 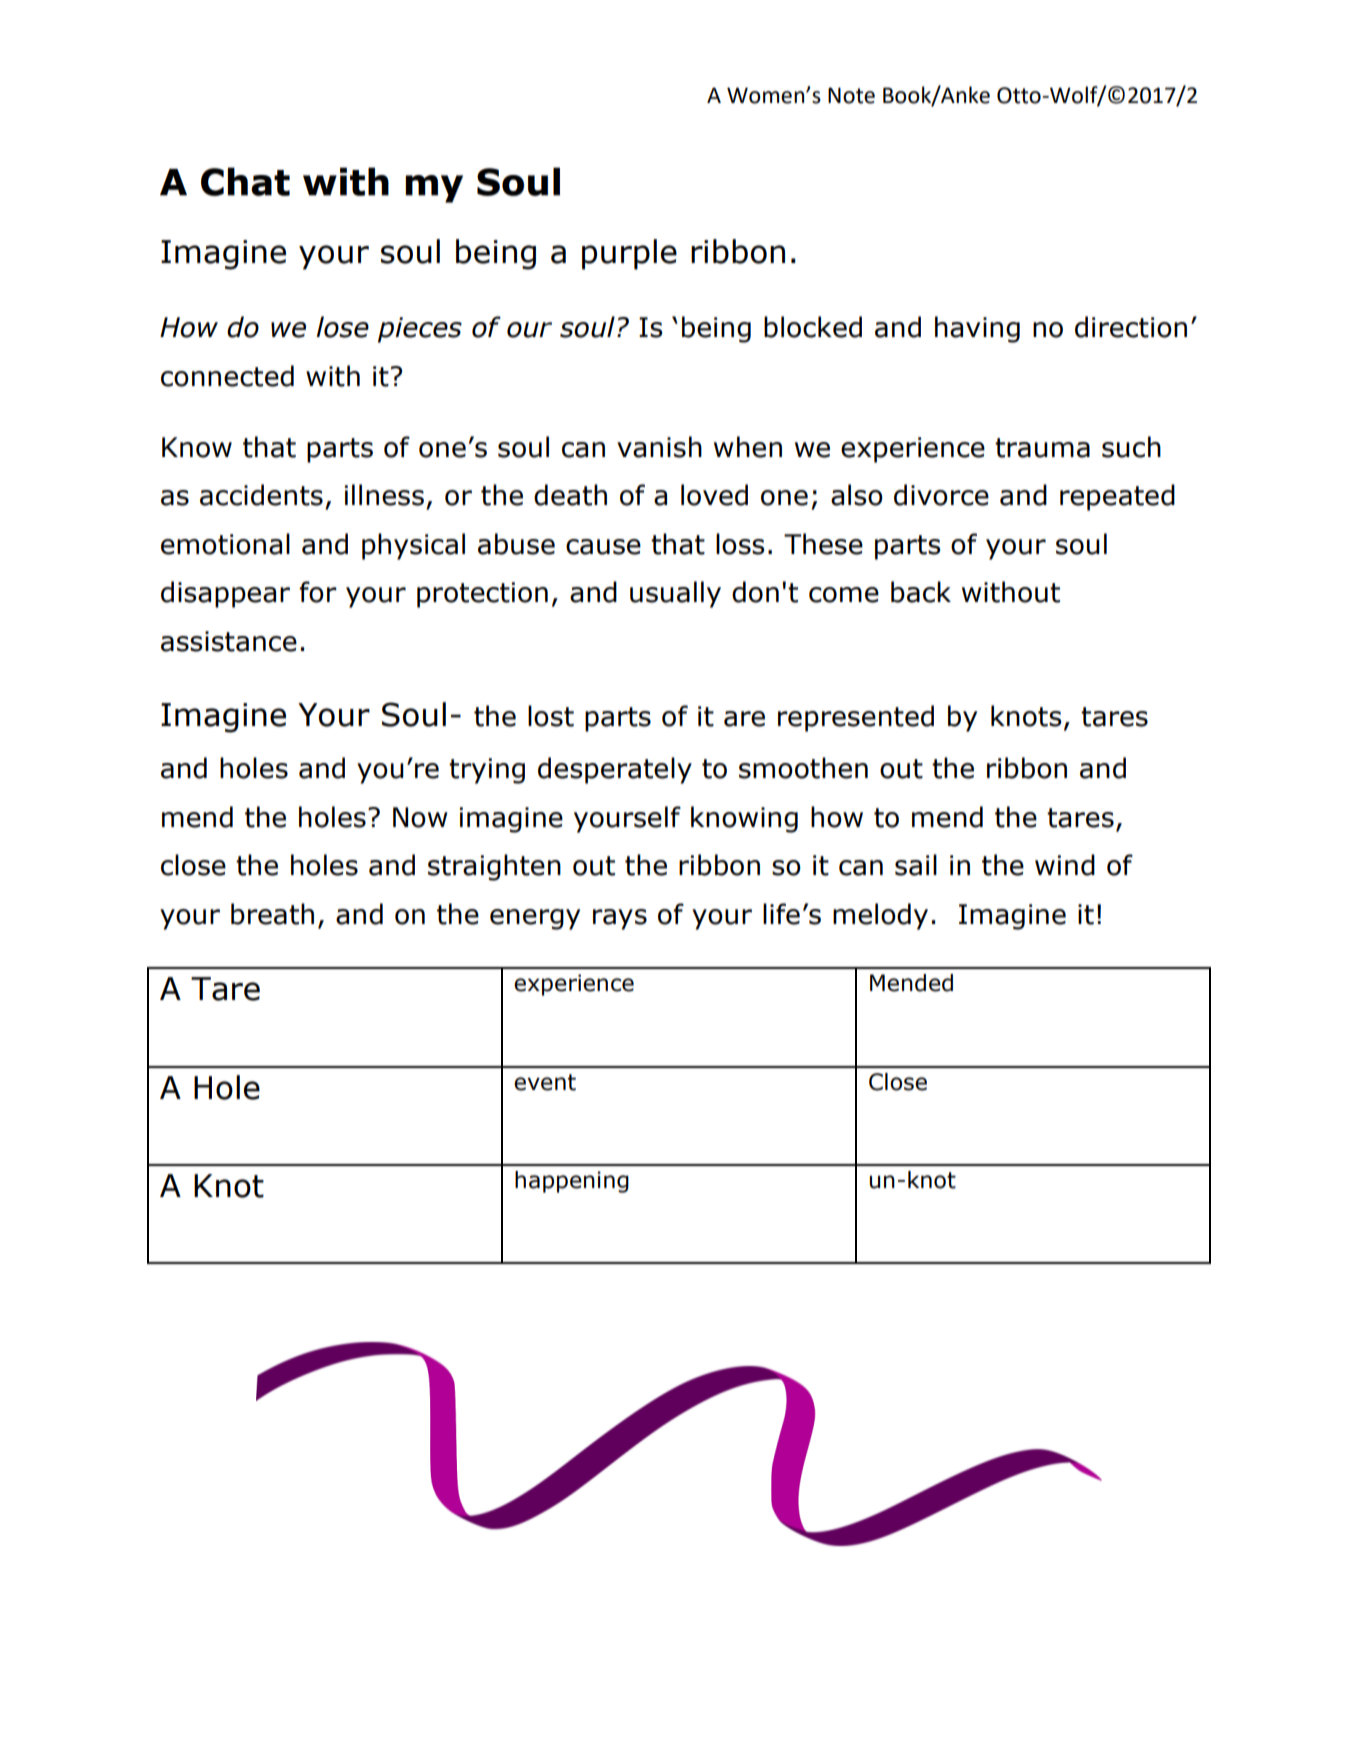 I want to click on for, so click(x=318, y=592).
